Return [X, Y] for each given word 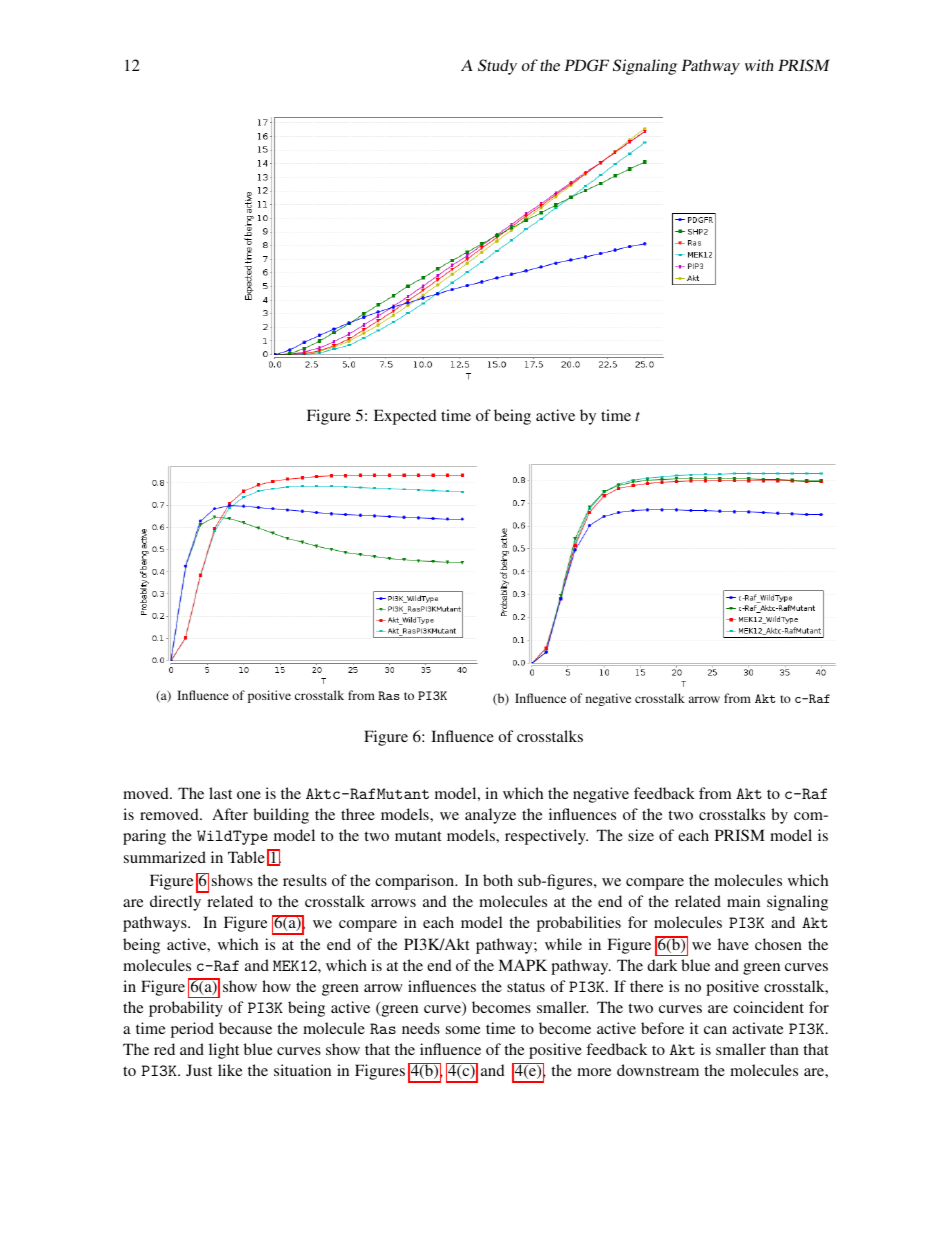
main [743, 901]
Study [497, 67]
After [230, 814]
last [220, 793]
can [715, 1030]
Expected [405, 417]
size [641, 835]
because [245, 1028]
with [759, 65]
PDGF [586, 65]
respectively [546, 837]
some [463, 1030]
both [498, 880]
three [358, 814]
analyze [490, 816]
